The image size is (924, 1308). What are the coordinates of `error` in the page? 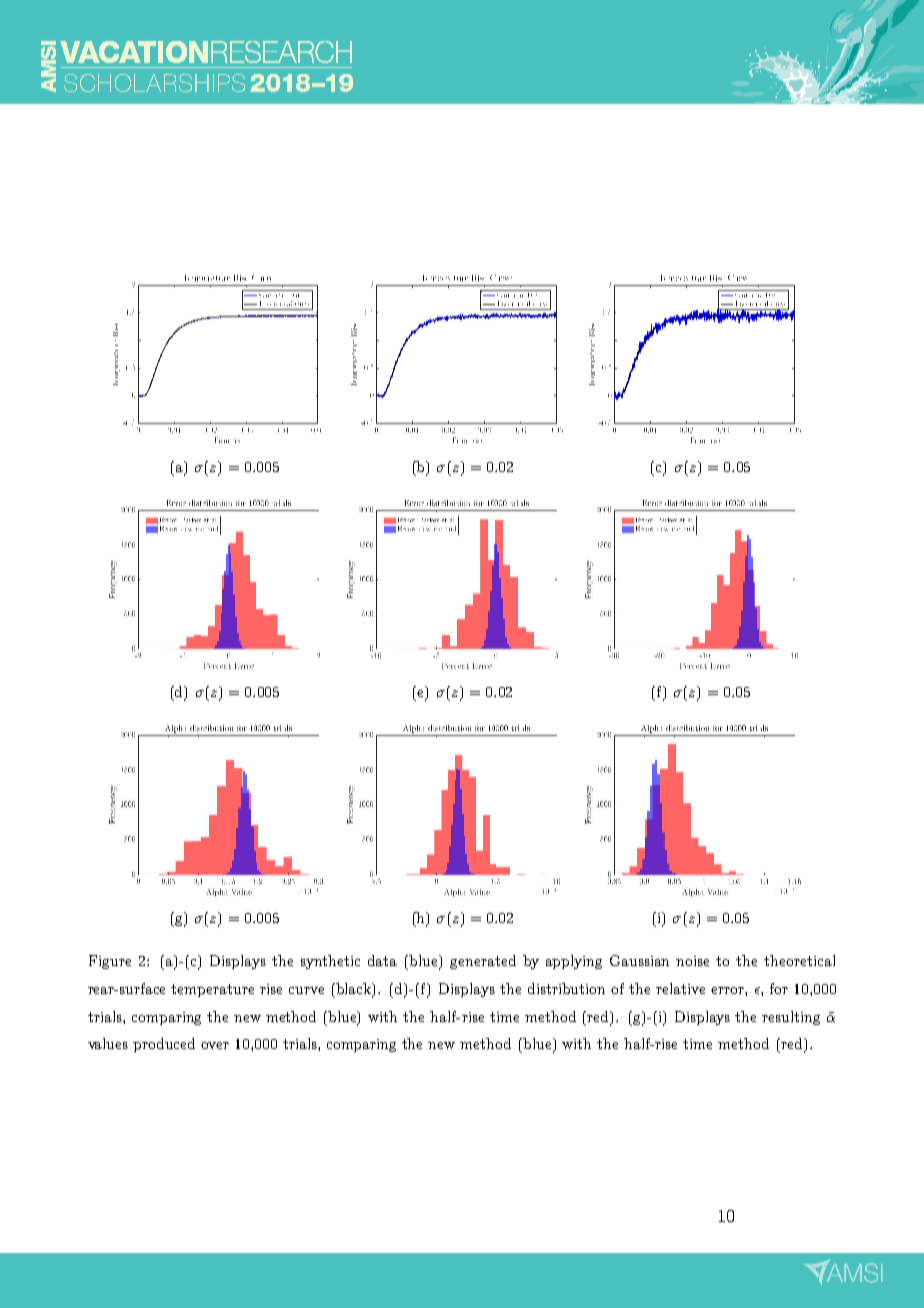 It's located at (728, 990).
